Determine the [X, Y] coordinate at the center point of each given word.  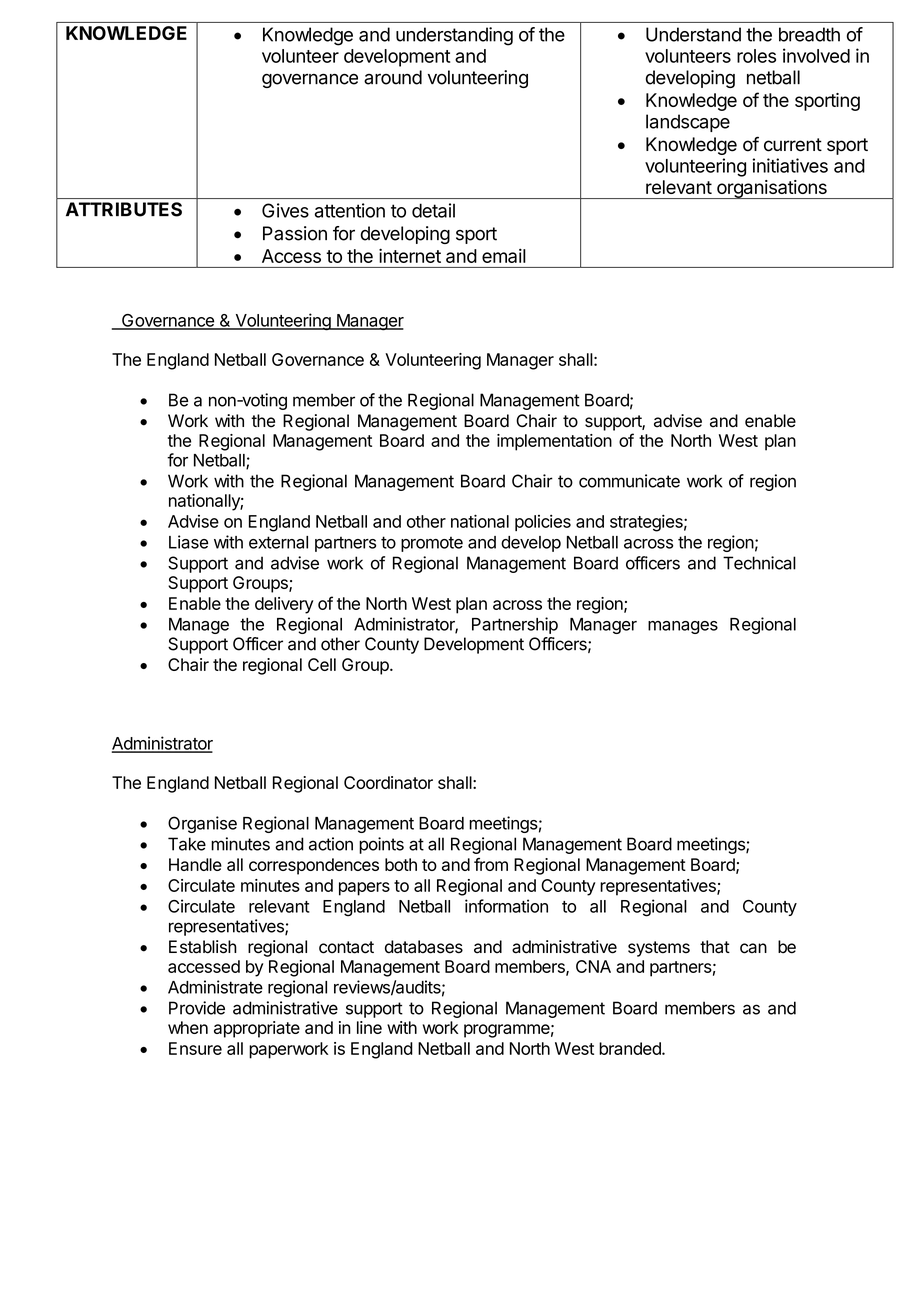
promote [432, 544]
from [491, 864]
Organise [202, 824]
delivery [284, 605]
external [278, 542]
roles [756, 56]
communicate [629, 481]
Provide [197, 1008]
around [393, 77]
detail [433, 210]
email [504, 255]
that [715, 947]
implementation [554, 442]
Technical [759, 563]
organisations [772, 189]
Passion [295, 233]
